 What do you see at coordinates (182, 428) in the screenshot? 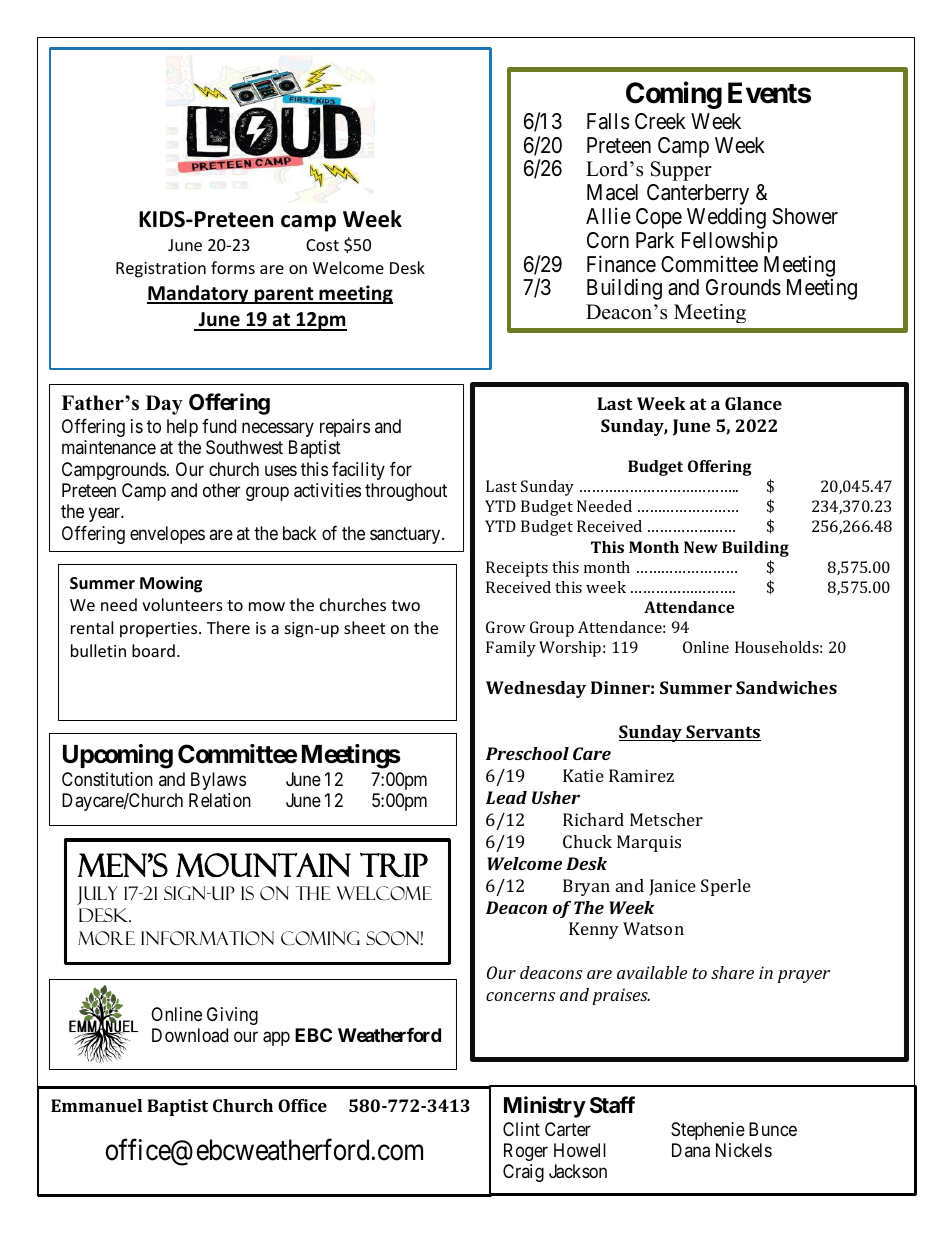
I see `help` at bounding box center [182, 428].
